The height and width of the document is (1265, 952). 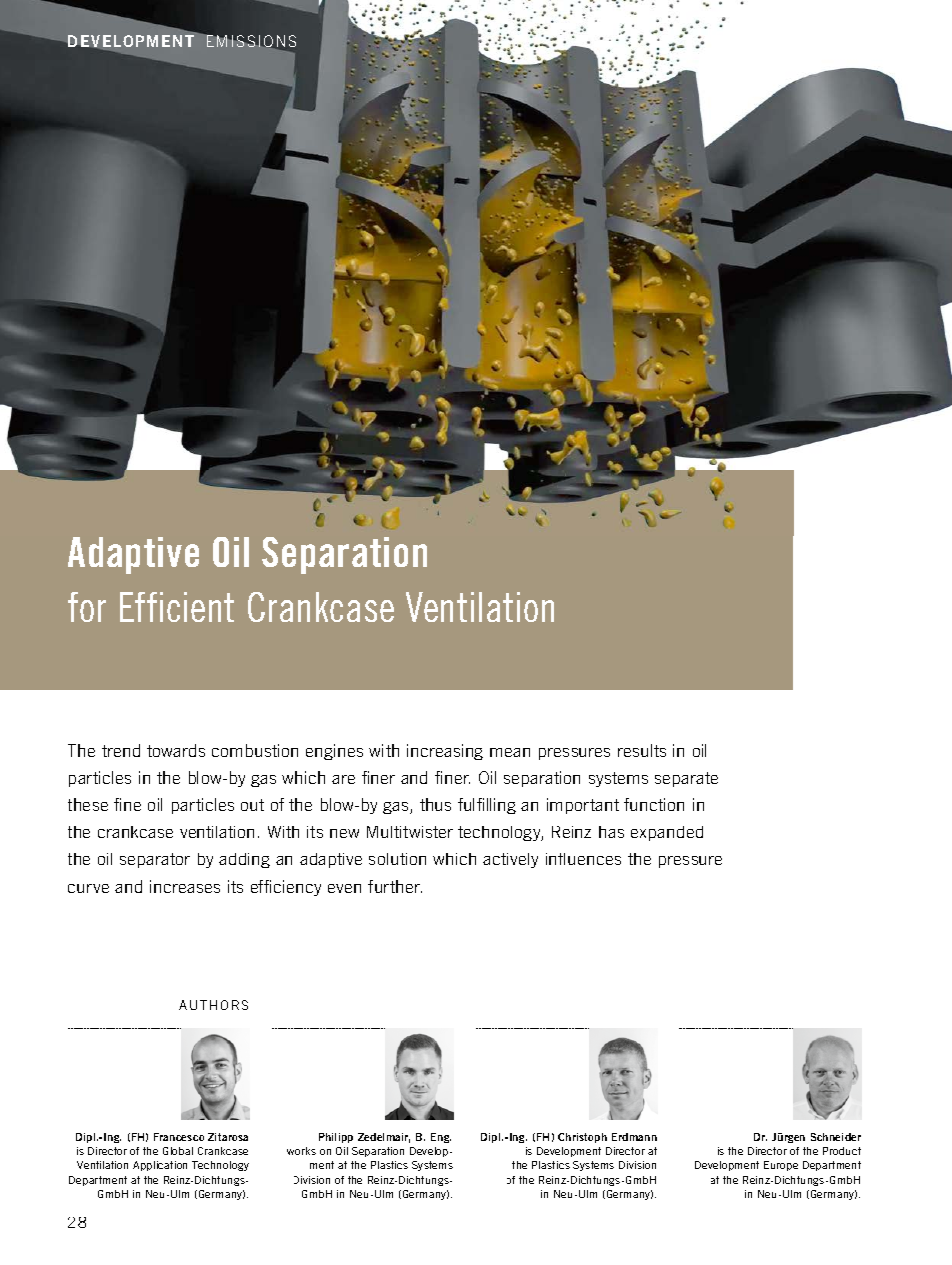 What do you see at coordinates (395, 886) in the document?
I see `further` at bounding box center [395, 886].
